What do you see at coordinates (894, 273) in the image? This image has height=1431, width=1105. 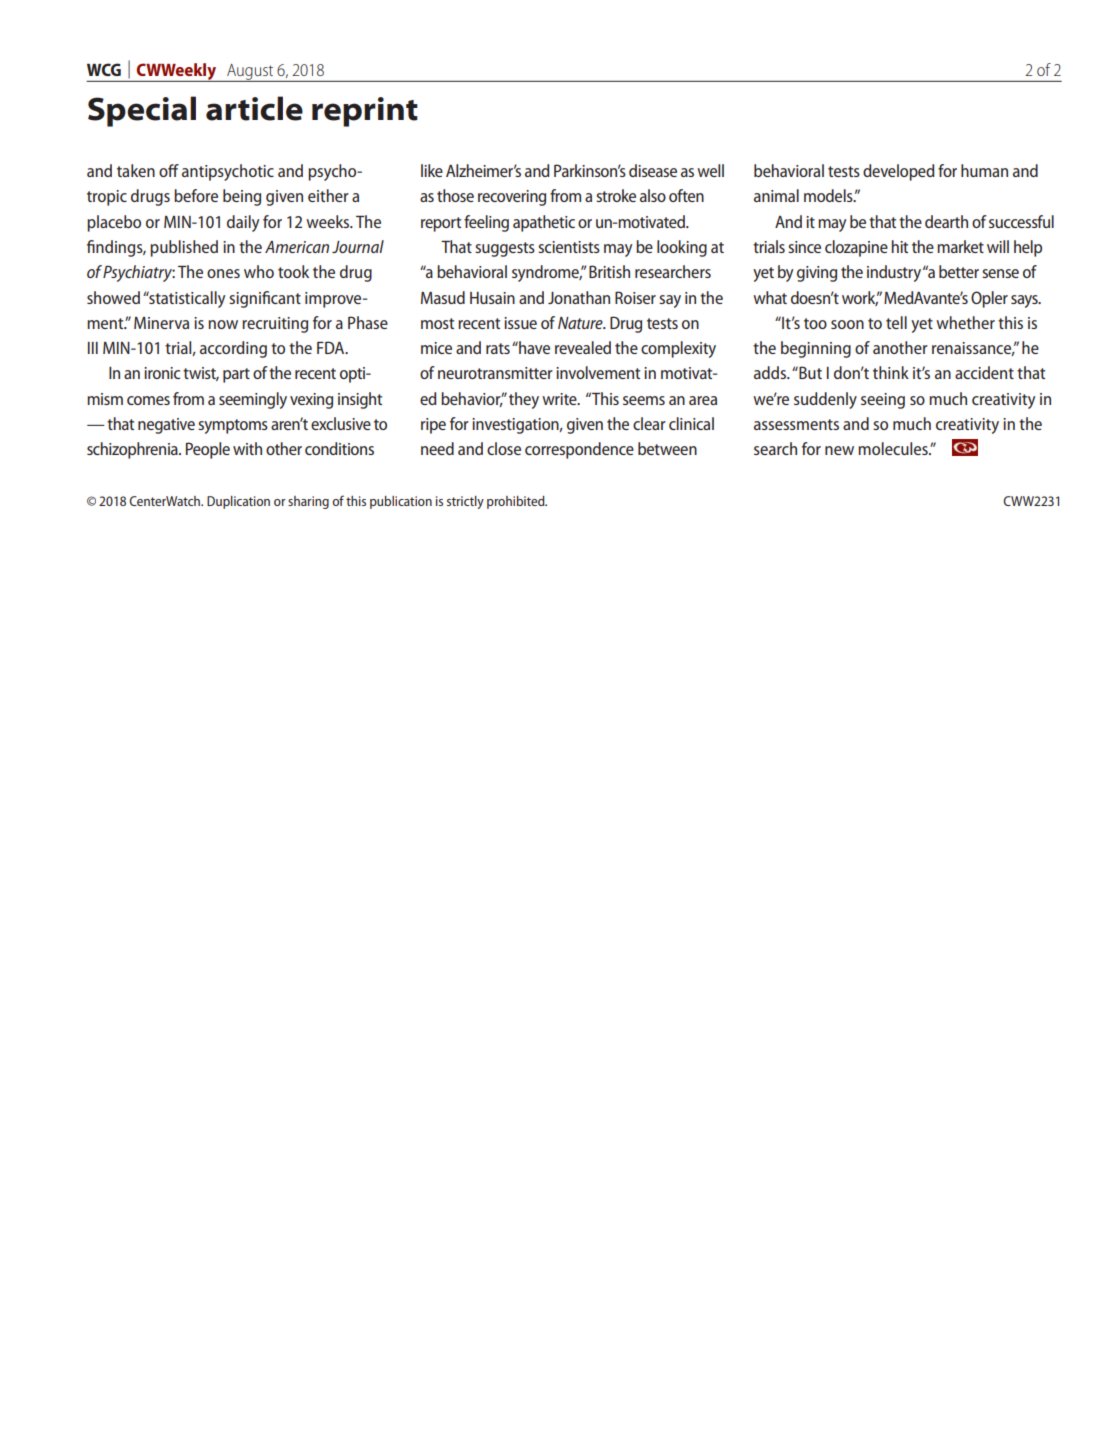 I see `industry` at bounding box center [894, 273].
